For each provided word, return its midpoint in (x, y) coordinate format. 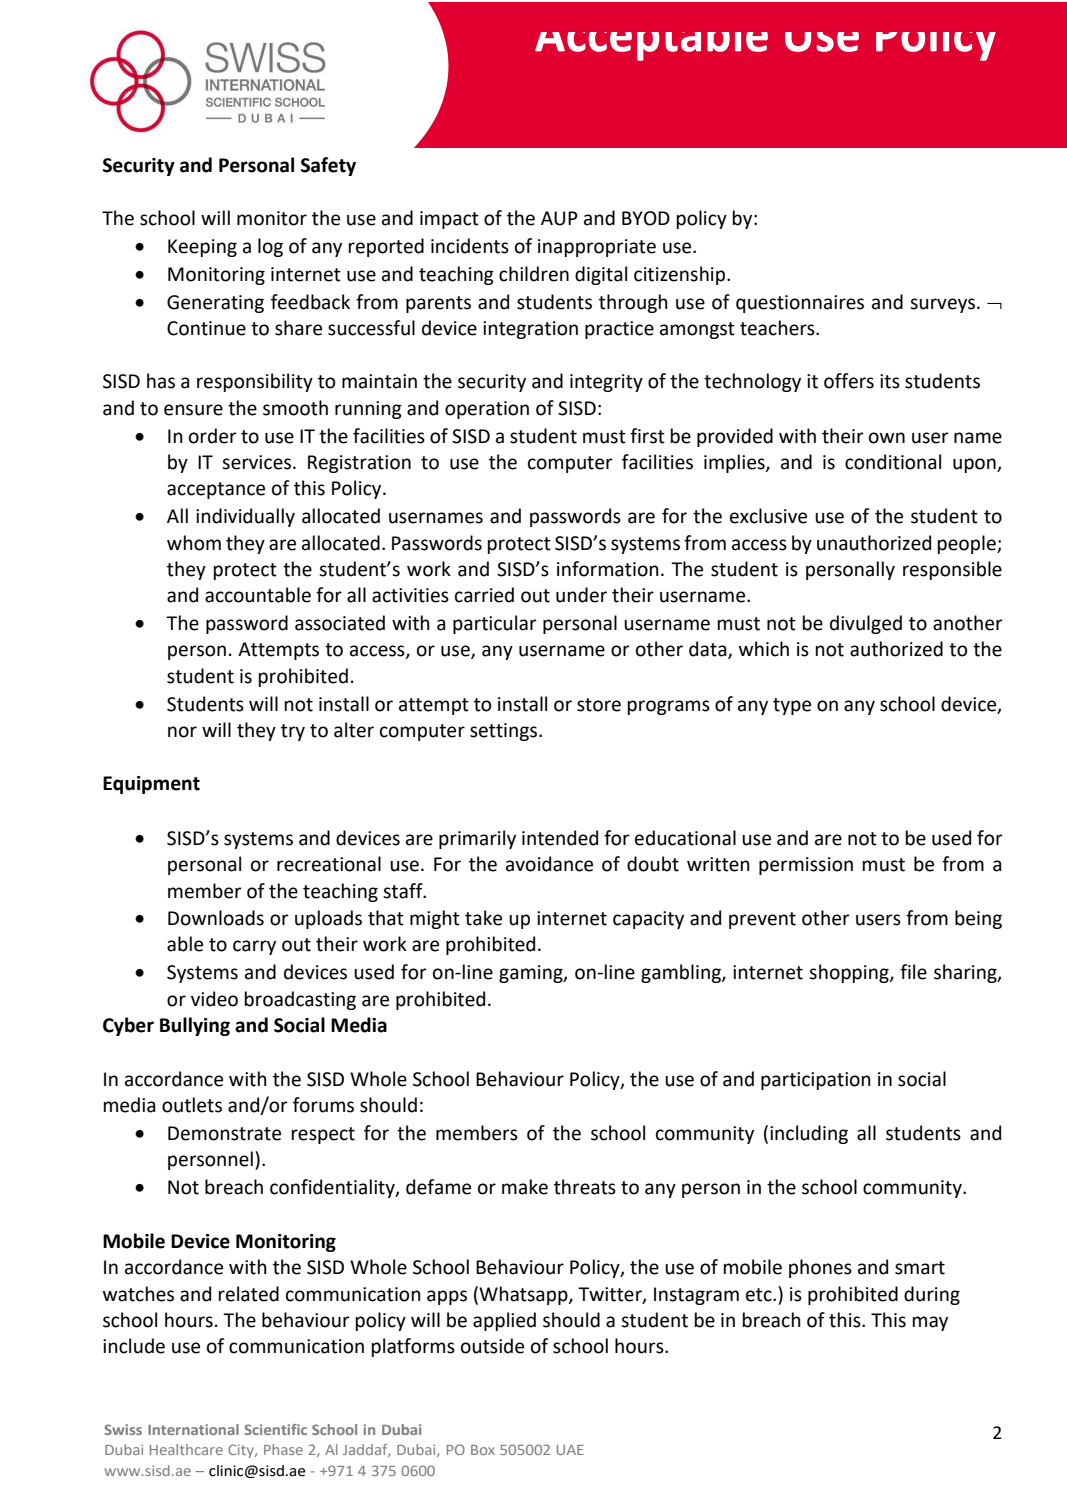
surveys (942, 305)
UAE (570, 1450)
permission (806, 866)
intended (560, 838)
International (193, 1429)
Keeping (202, 248)
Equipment (151, 785)
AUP (559, 218)
